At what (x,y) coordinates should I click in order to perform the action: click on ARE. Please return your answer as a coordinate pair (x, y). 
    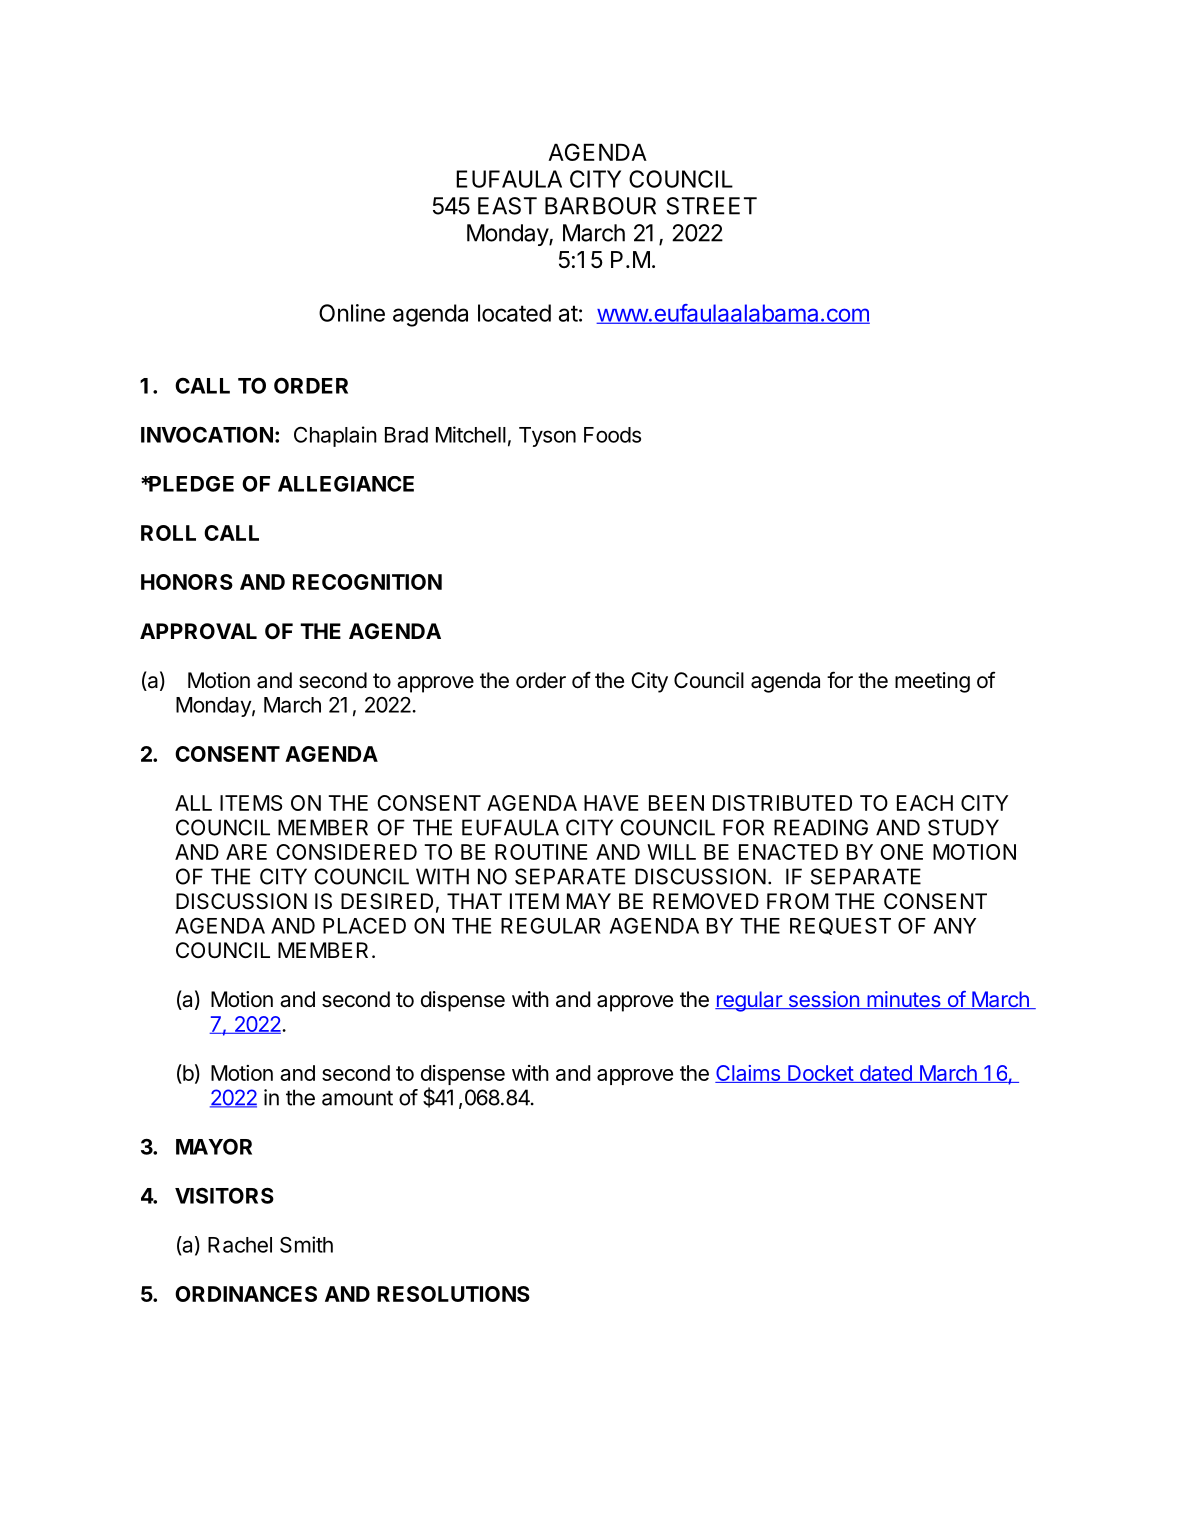
    Looking at the image, I should click on (246, 852).
